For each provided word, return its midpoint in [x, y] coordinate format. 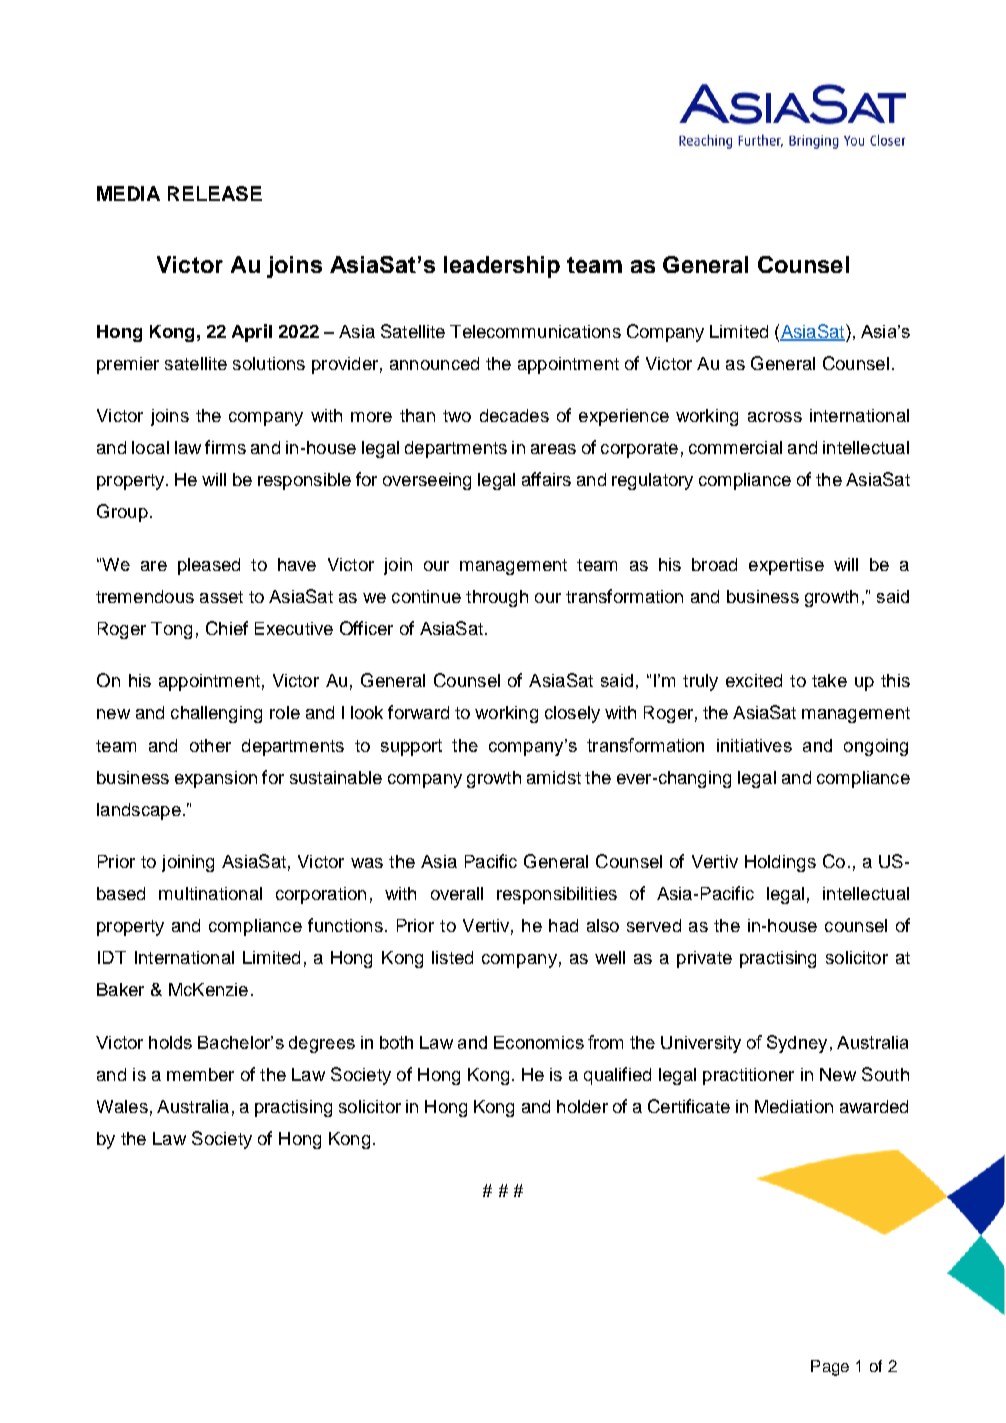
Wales [122, 1106]
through [497, 598]
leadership [502, 267]
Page [830, 1368]
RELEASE [215, 193]
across [775, 417]
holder [582, 1106]
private [704, 959]
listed [452, 957]
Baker [120, 989]
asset [221, 597]
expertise [786, 566]
